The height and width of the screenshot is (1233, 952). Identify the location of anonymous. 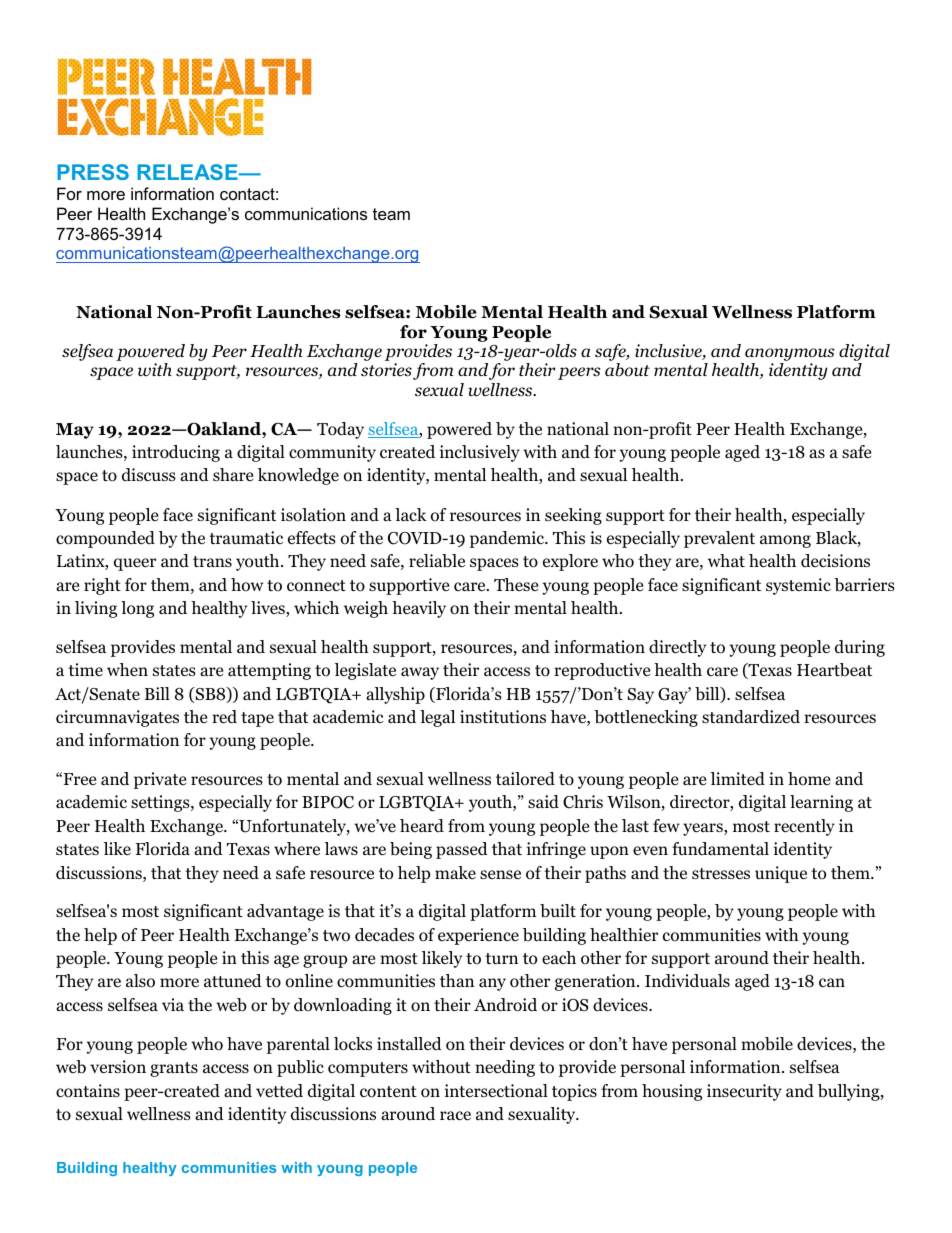
(789, 356).
